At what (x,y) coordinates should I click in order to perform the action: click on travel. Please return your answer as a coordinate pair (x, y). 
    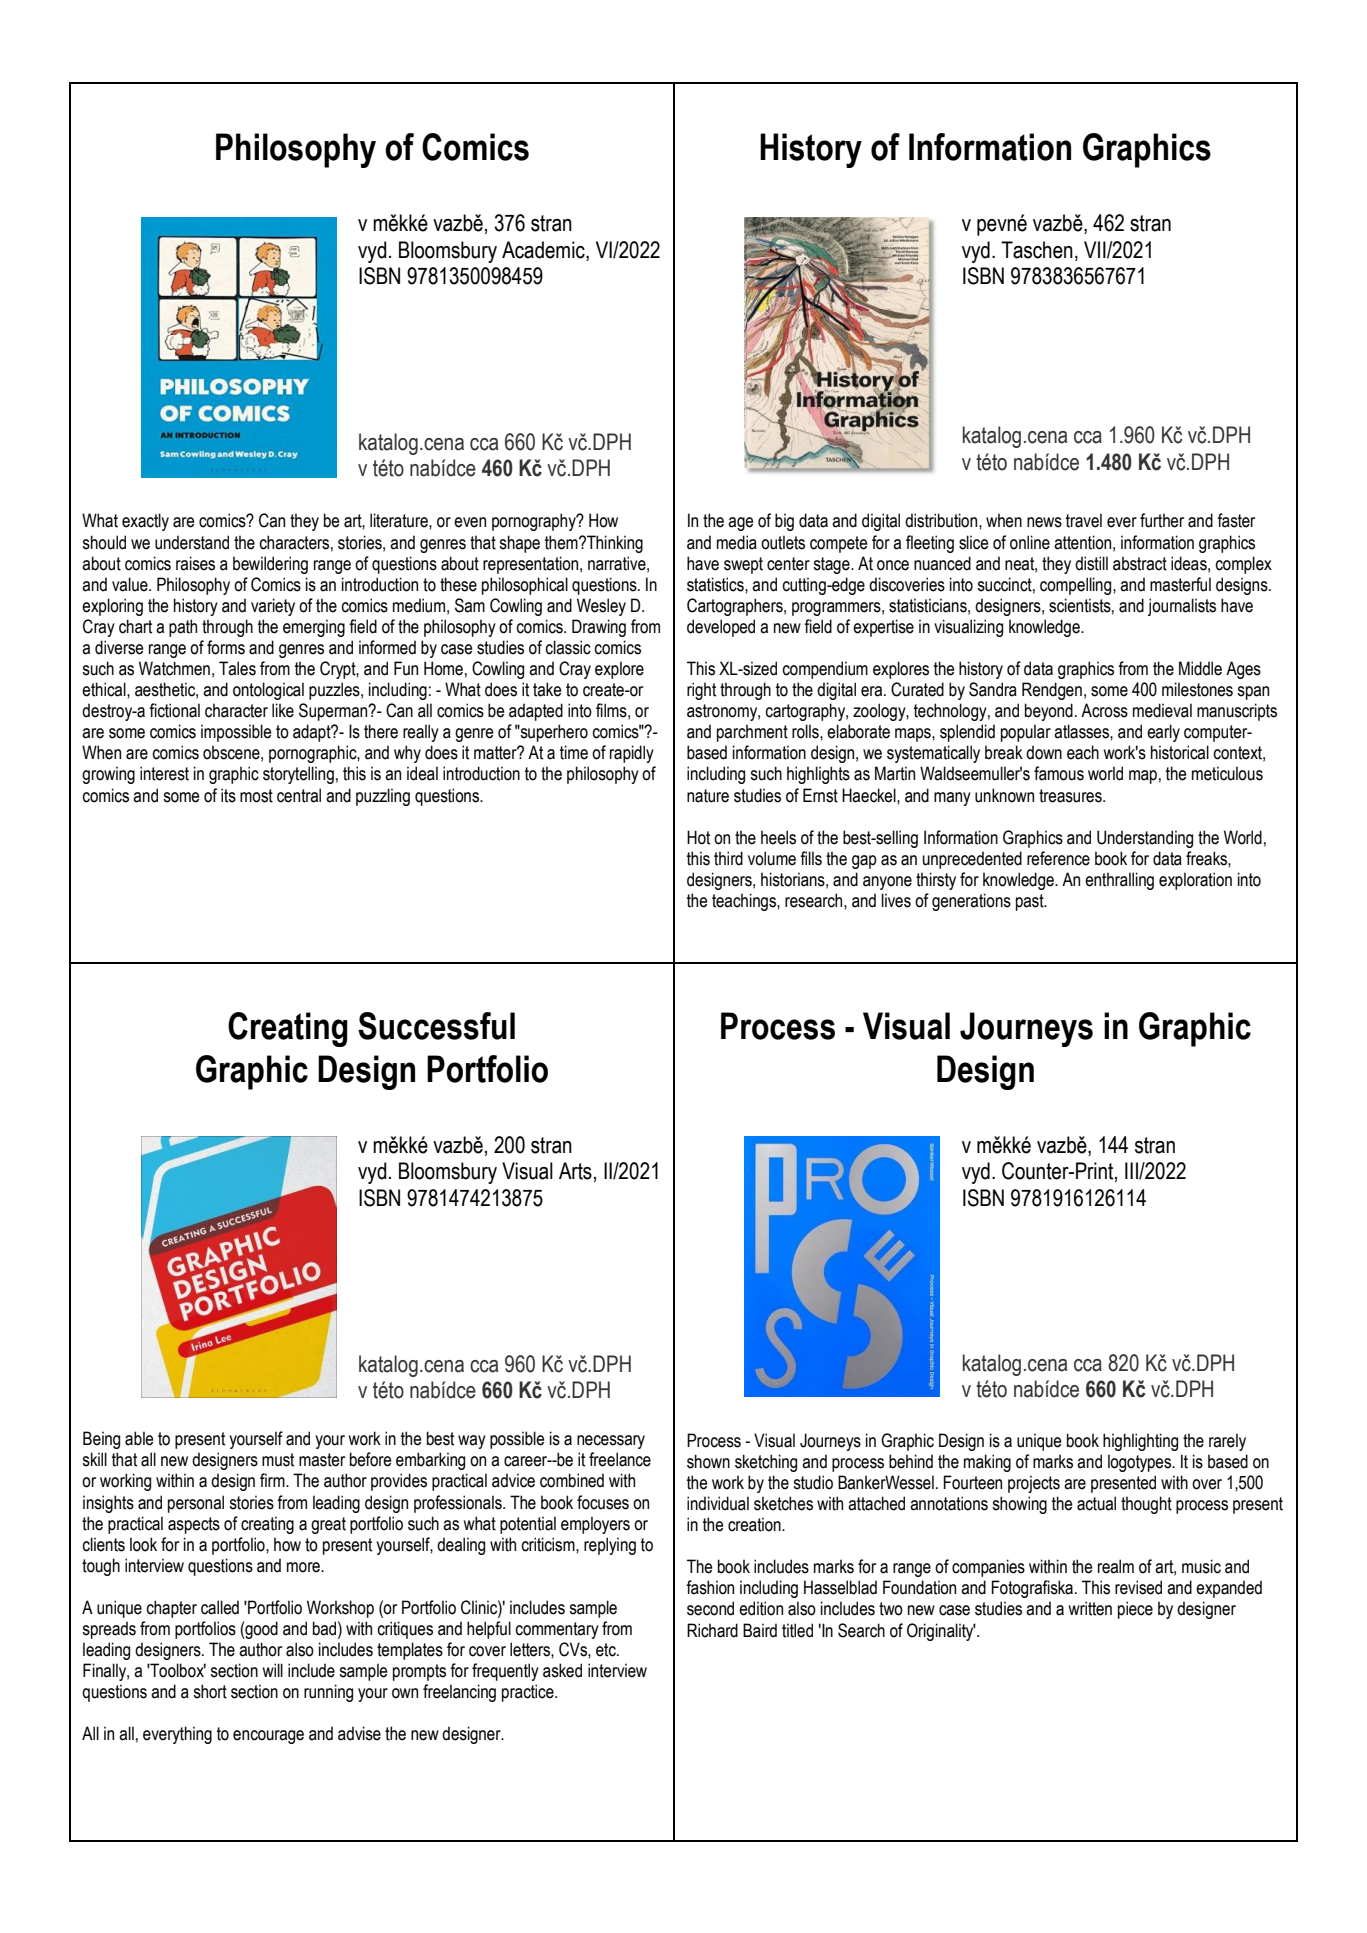
    Looking at the image, I should click on (1084, 520).
